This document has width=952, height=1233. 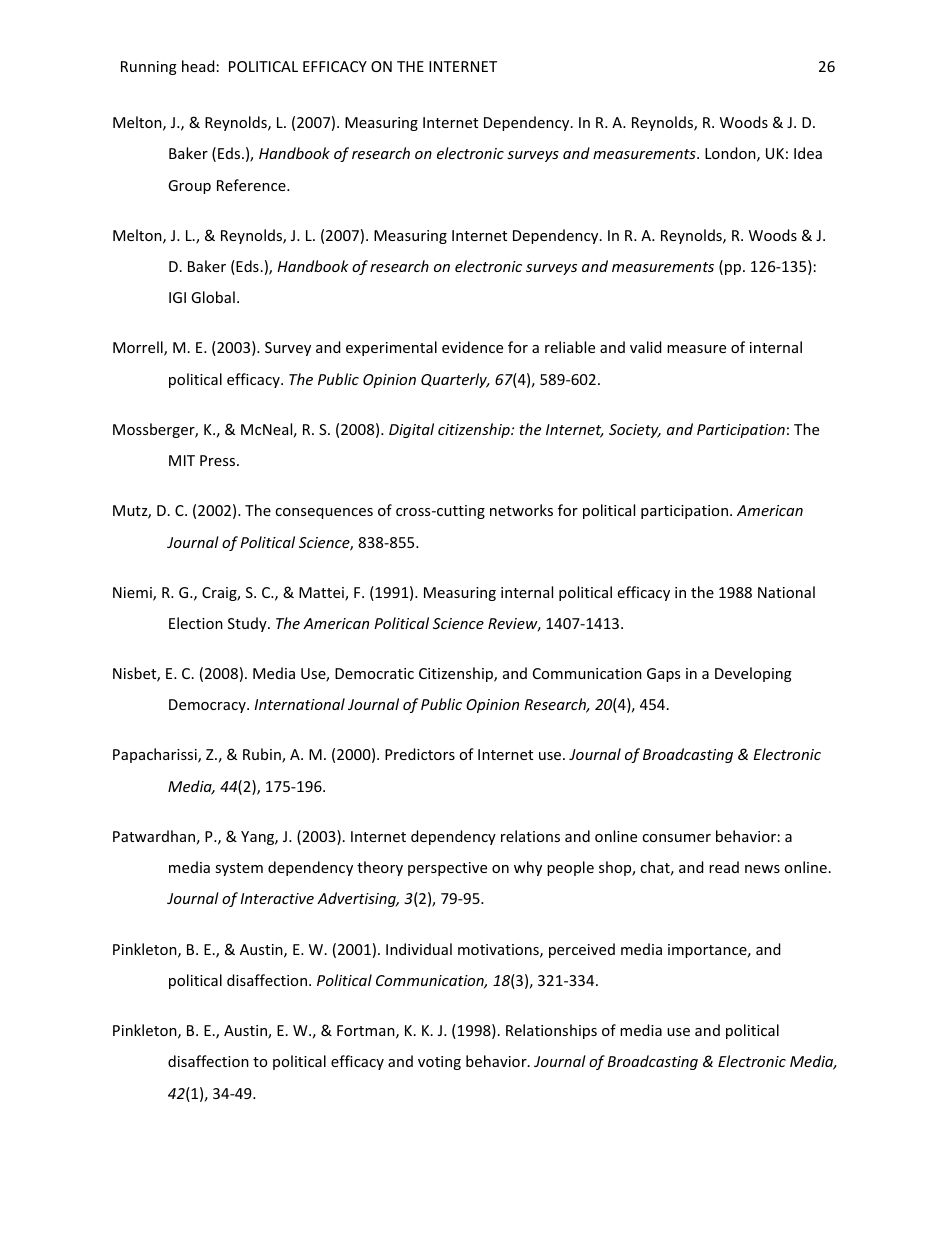 I want to click on Idea, so click(x=808, y=153).
